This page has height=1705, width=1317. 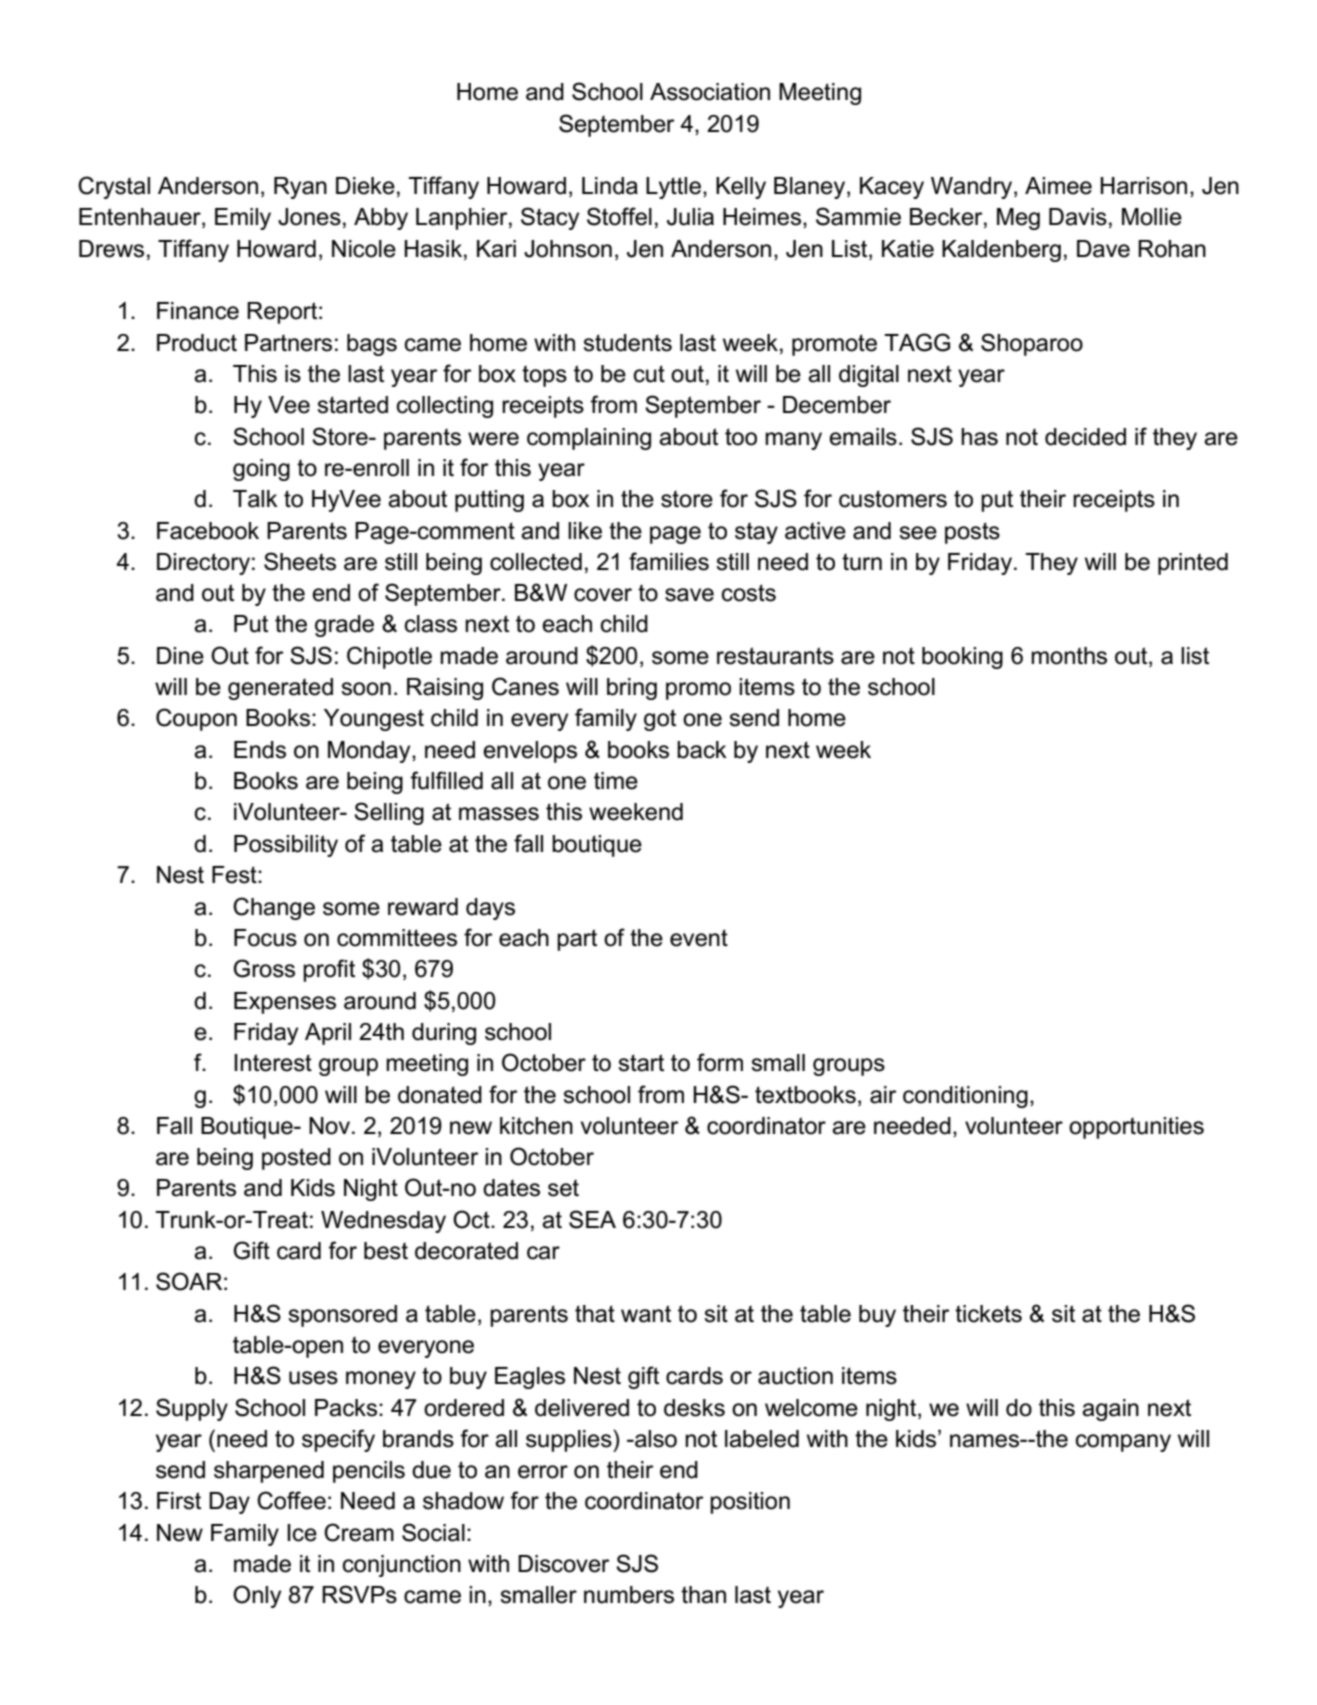 What do you see at coordinates (1058, 186) in the page?
I see `Aimee` at bounding box center [1058, 186].
